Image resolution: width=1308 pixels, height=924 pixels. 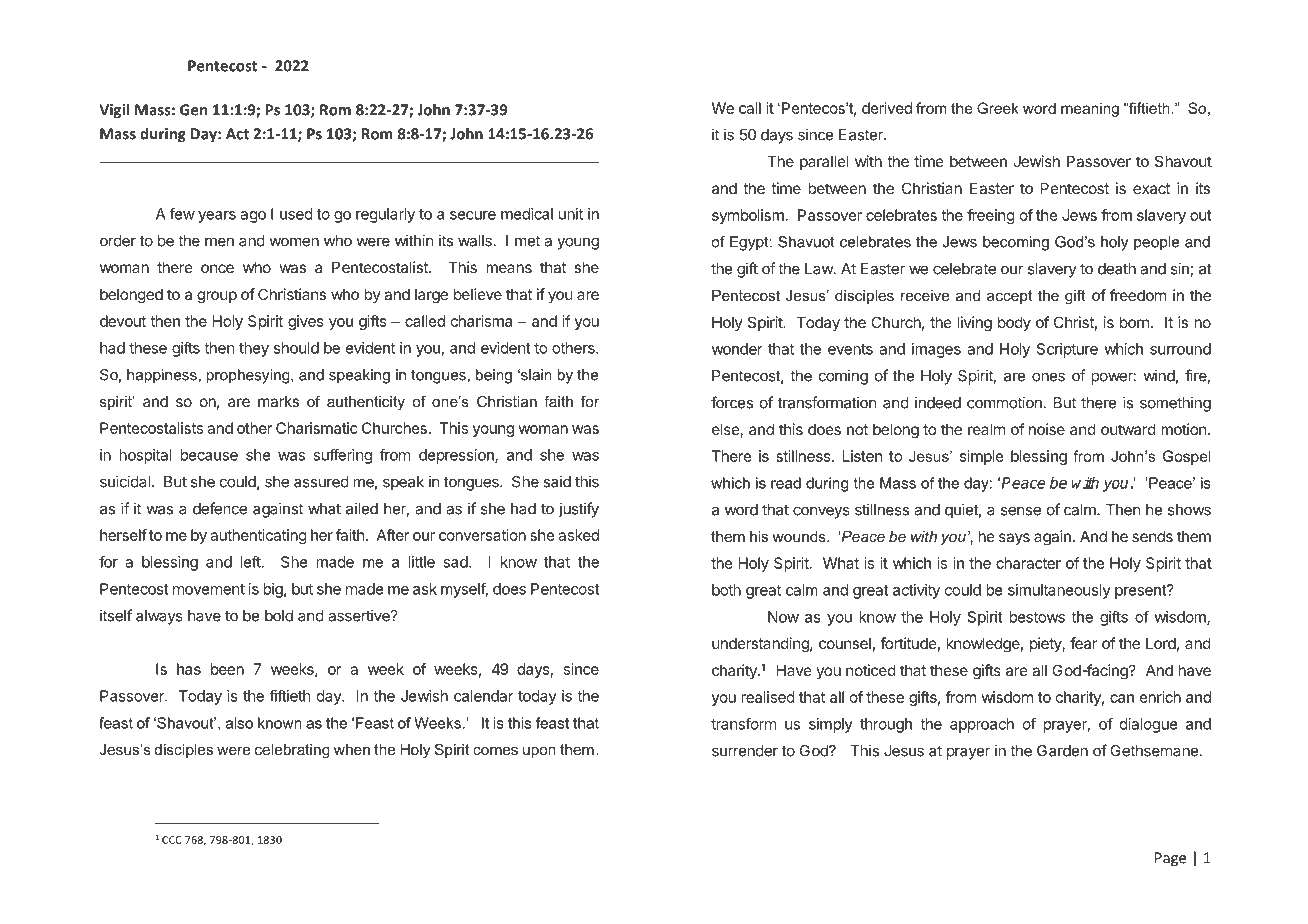 I want to click on fear, so click(x=1083, y=643).
